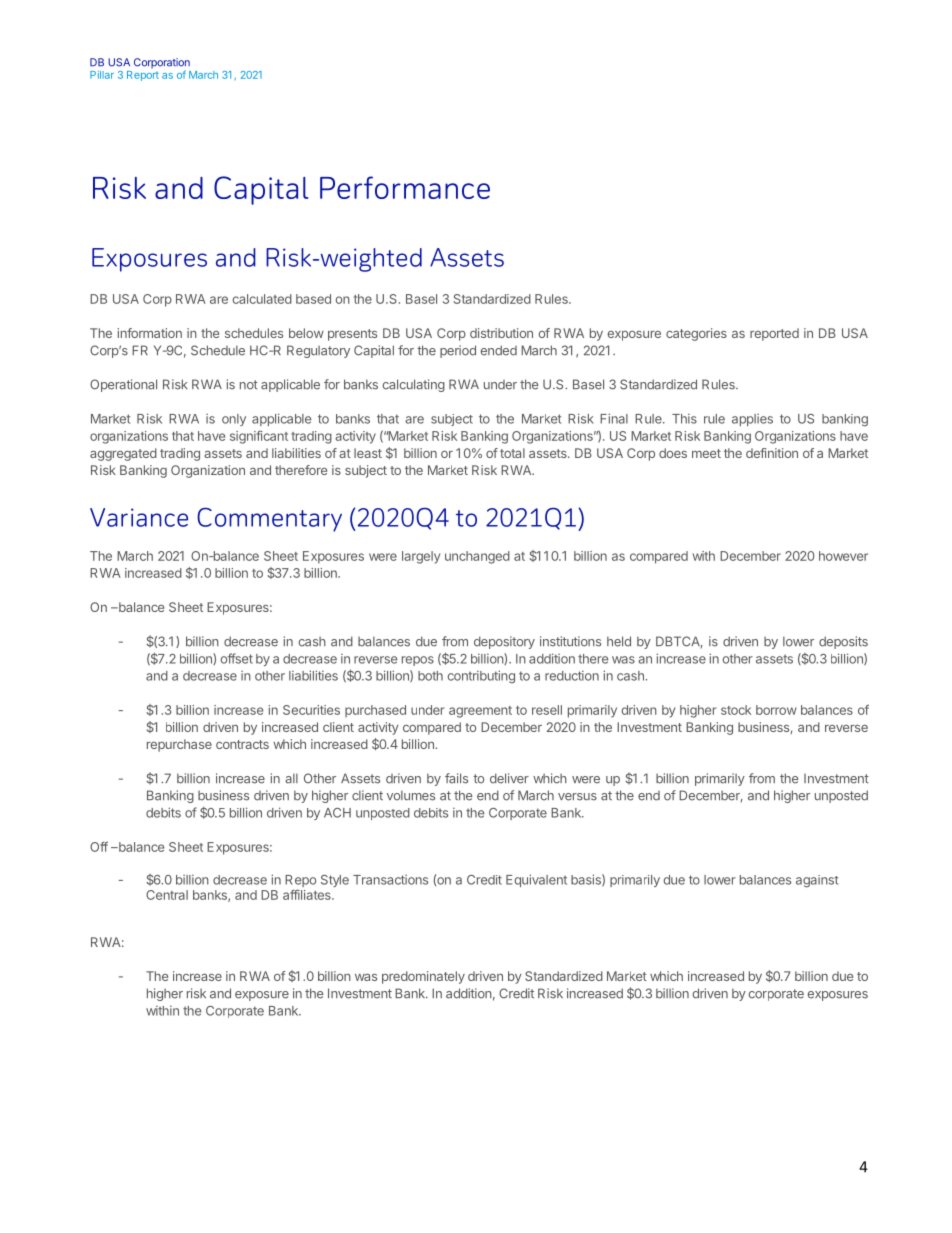 This screenshot has width=952, height=1233. What do you see at coordinates (736, 710) in the screenshot?
I see `stock` at bounding box center [736, 710].
